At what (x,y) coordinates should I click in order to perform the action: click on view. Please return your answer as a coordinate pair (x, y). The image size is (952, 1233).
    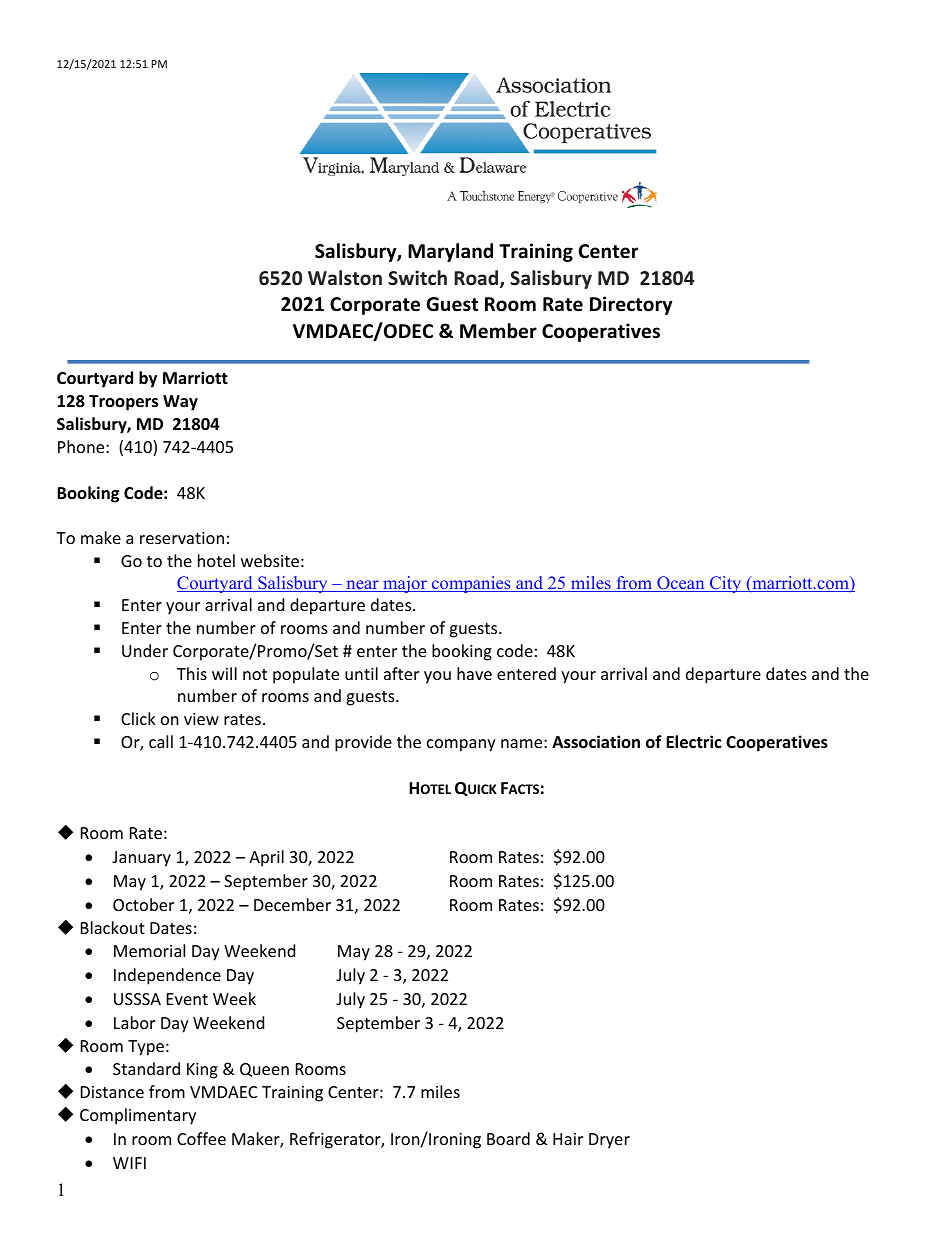
    Looking at the image, I should click on (201, 719).
